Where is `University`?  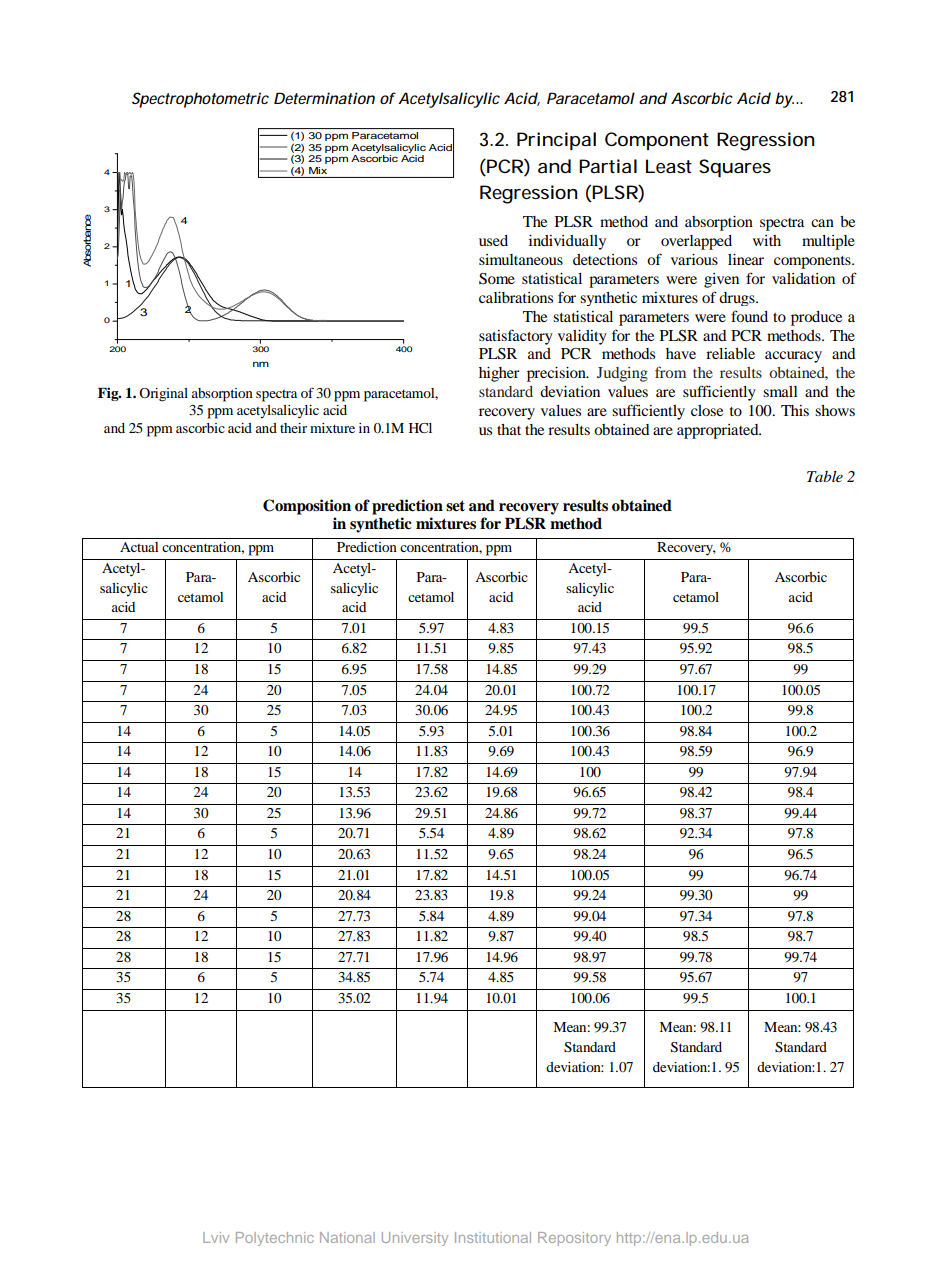 University is located at coordinates (415, 1239).
